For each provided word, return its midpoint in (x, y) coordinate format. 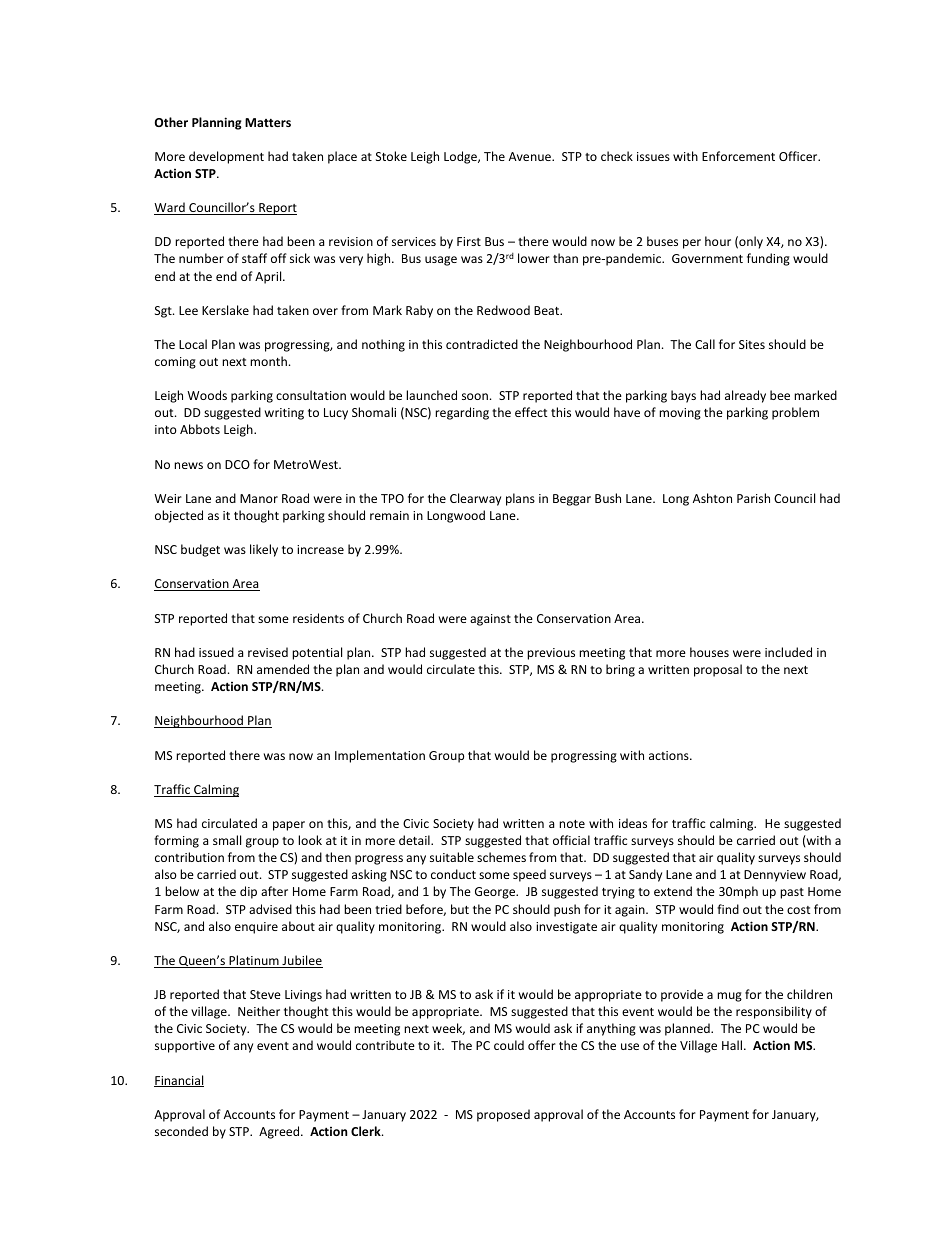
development (226, 157)
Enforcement (738, 156)
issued (216, 652)
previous (551, 654)
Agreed (280, 1132)
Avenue (531, 156)
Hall (733, 1045)
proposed (503, 1115)
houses (709, 652)
